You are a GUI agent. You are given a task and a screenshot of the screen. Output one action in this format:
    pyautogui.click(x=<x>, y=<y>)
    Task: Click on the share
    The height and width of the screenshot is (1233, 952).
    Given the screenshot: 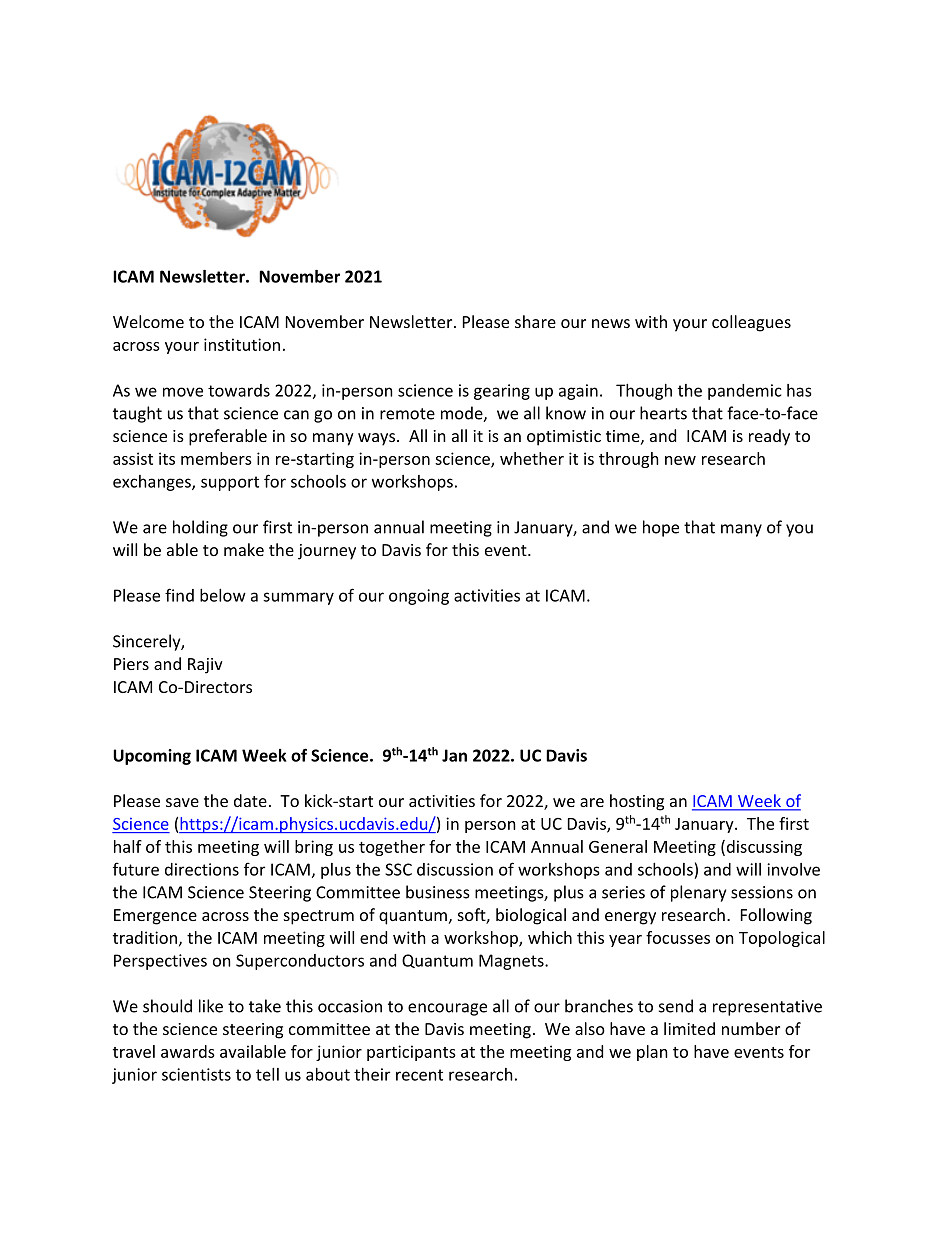 What is the action you would take?
    pyautogui.click(x=535, y=321)
